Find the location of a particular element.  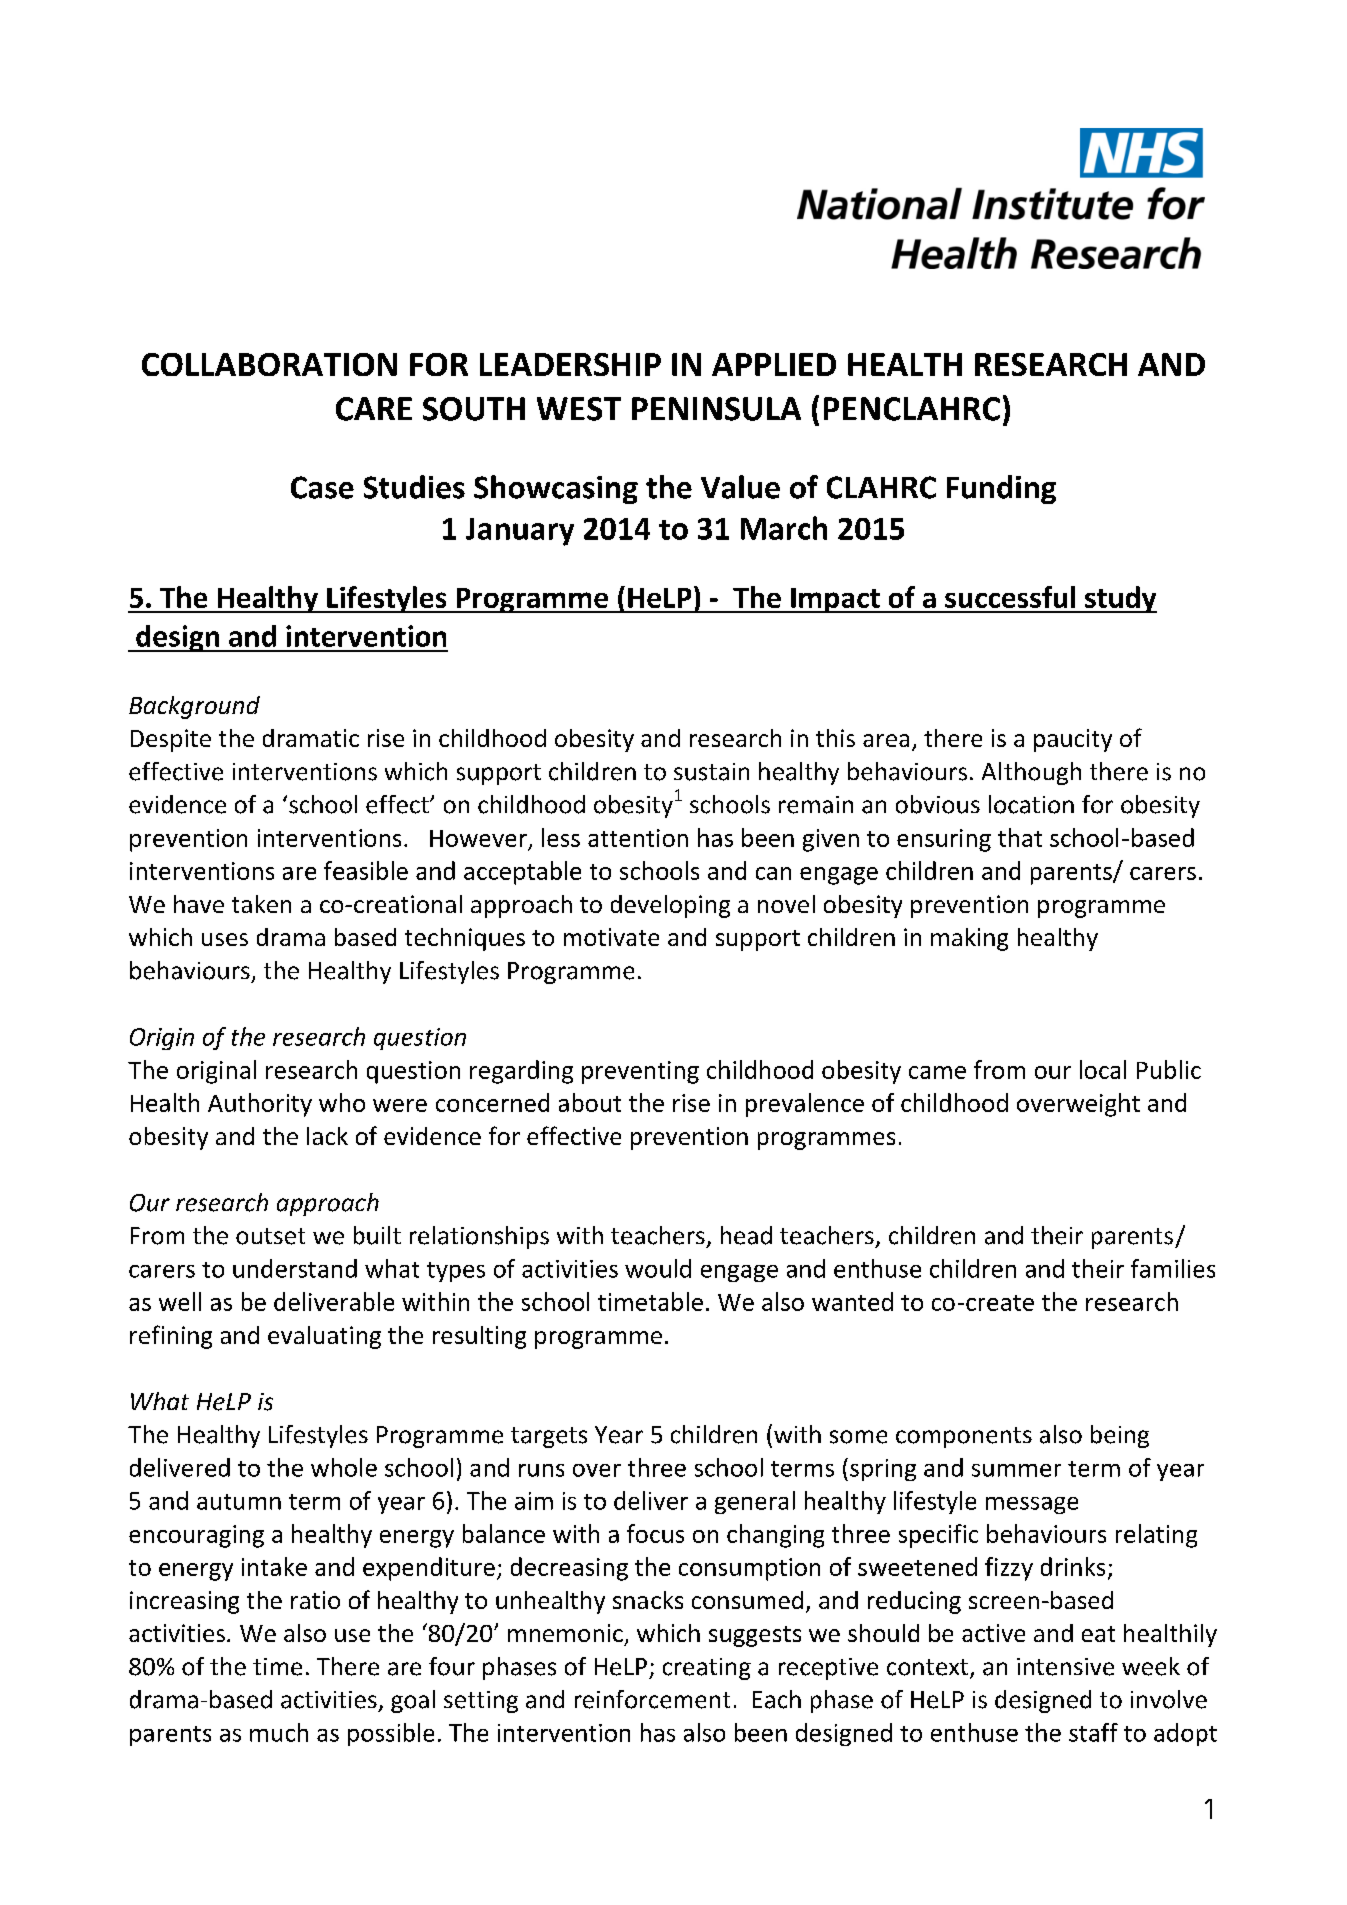

feasible is located at coordinates (366, 870).
